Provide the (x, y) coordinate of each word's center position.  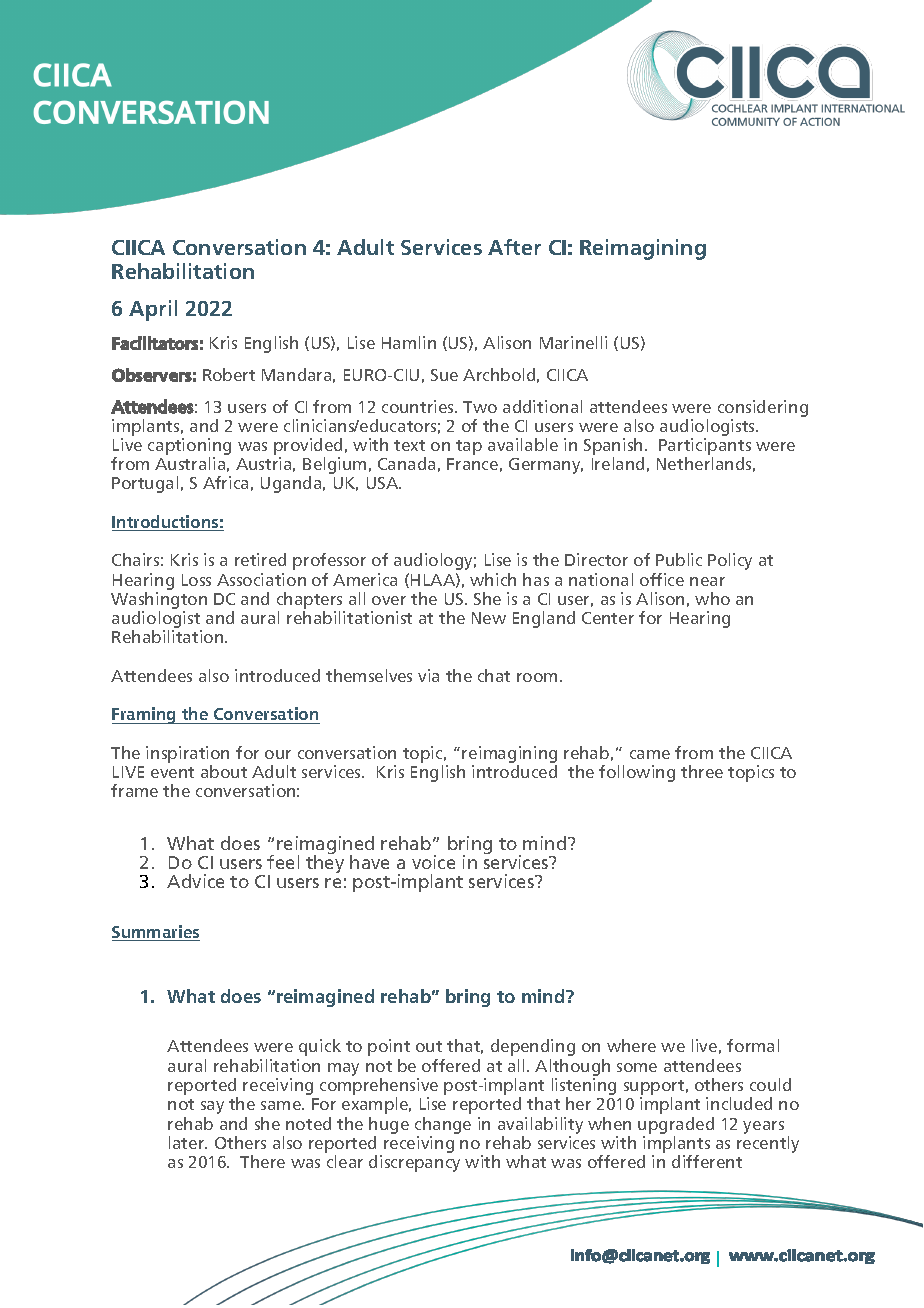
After (514, 247)
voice (433, 862)
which (493, 579)
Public (679, 559)
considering (763, 408)
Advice (195, 881)
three (702, 771)
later (188, 1142)
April (153, 310)
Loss (196, 580)
